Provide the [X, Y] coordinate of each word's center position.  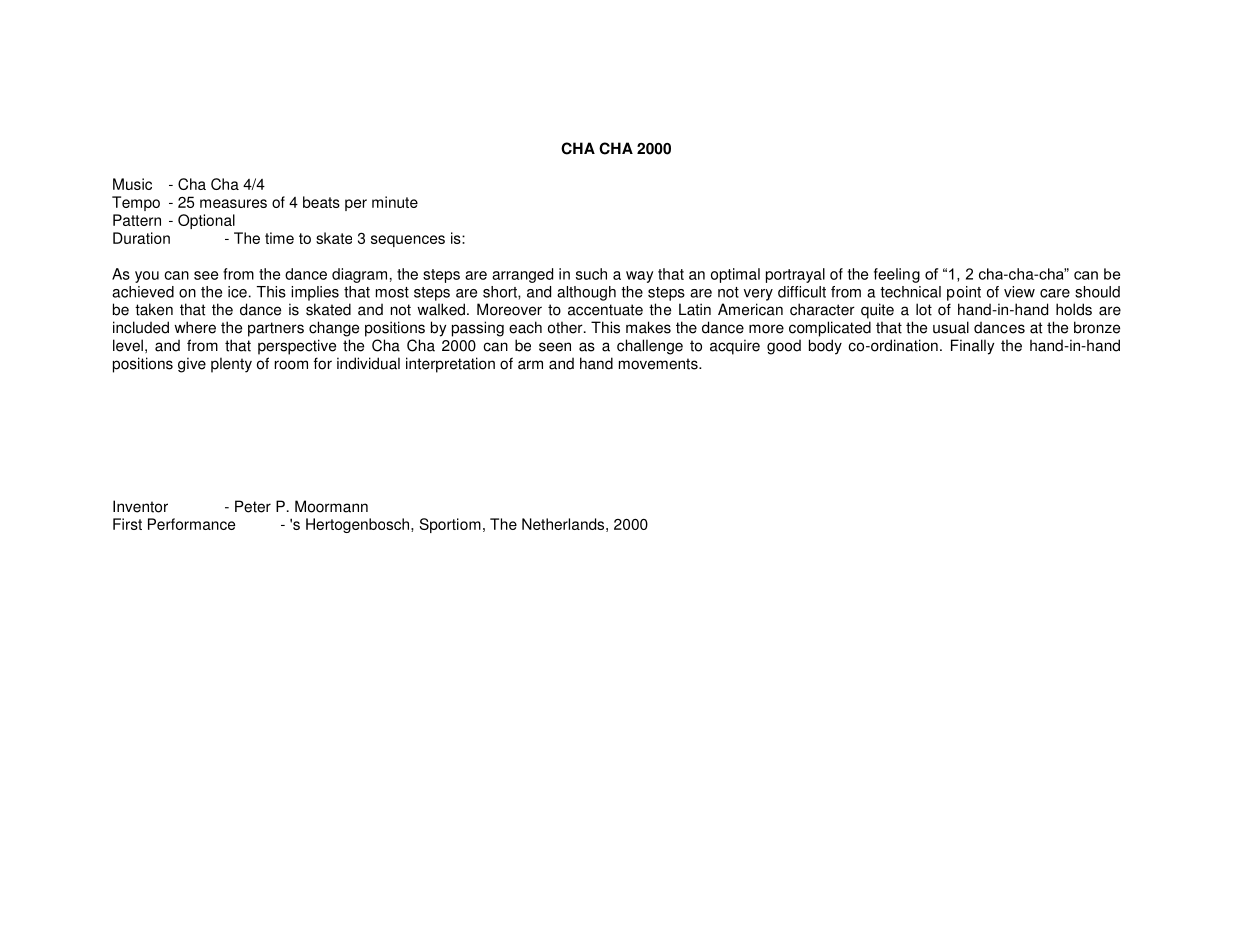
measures [233, 203]
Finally [972, 347]
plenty [231, 365]
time [279, 238]
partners [276, 329]
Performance [191, 524]
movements [659, 364]
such [591, 274]
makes [648, 327]
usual [951, 327]
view [1019, 292]
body [825, 347]
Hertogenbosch [359, 525]
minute [395, 202]
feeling [897, 275]
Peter [253, 506]
